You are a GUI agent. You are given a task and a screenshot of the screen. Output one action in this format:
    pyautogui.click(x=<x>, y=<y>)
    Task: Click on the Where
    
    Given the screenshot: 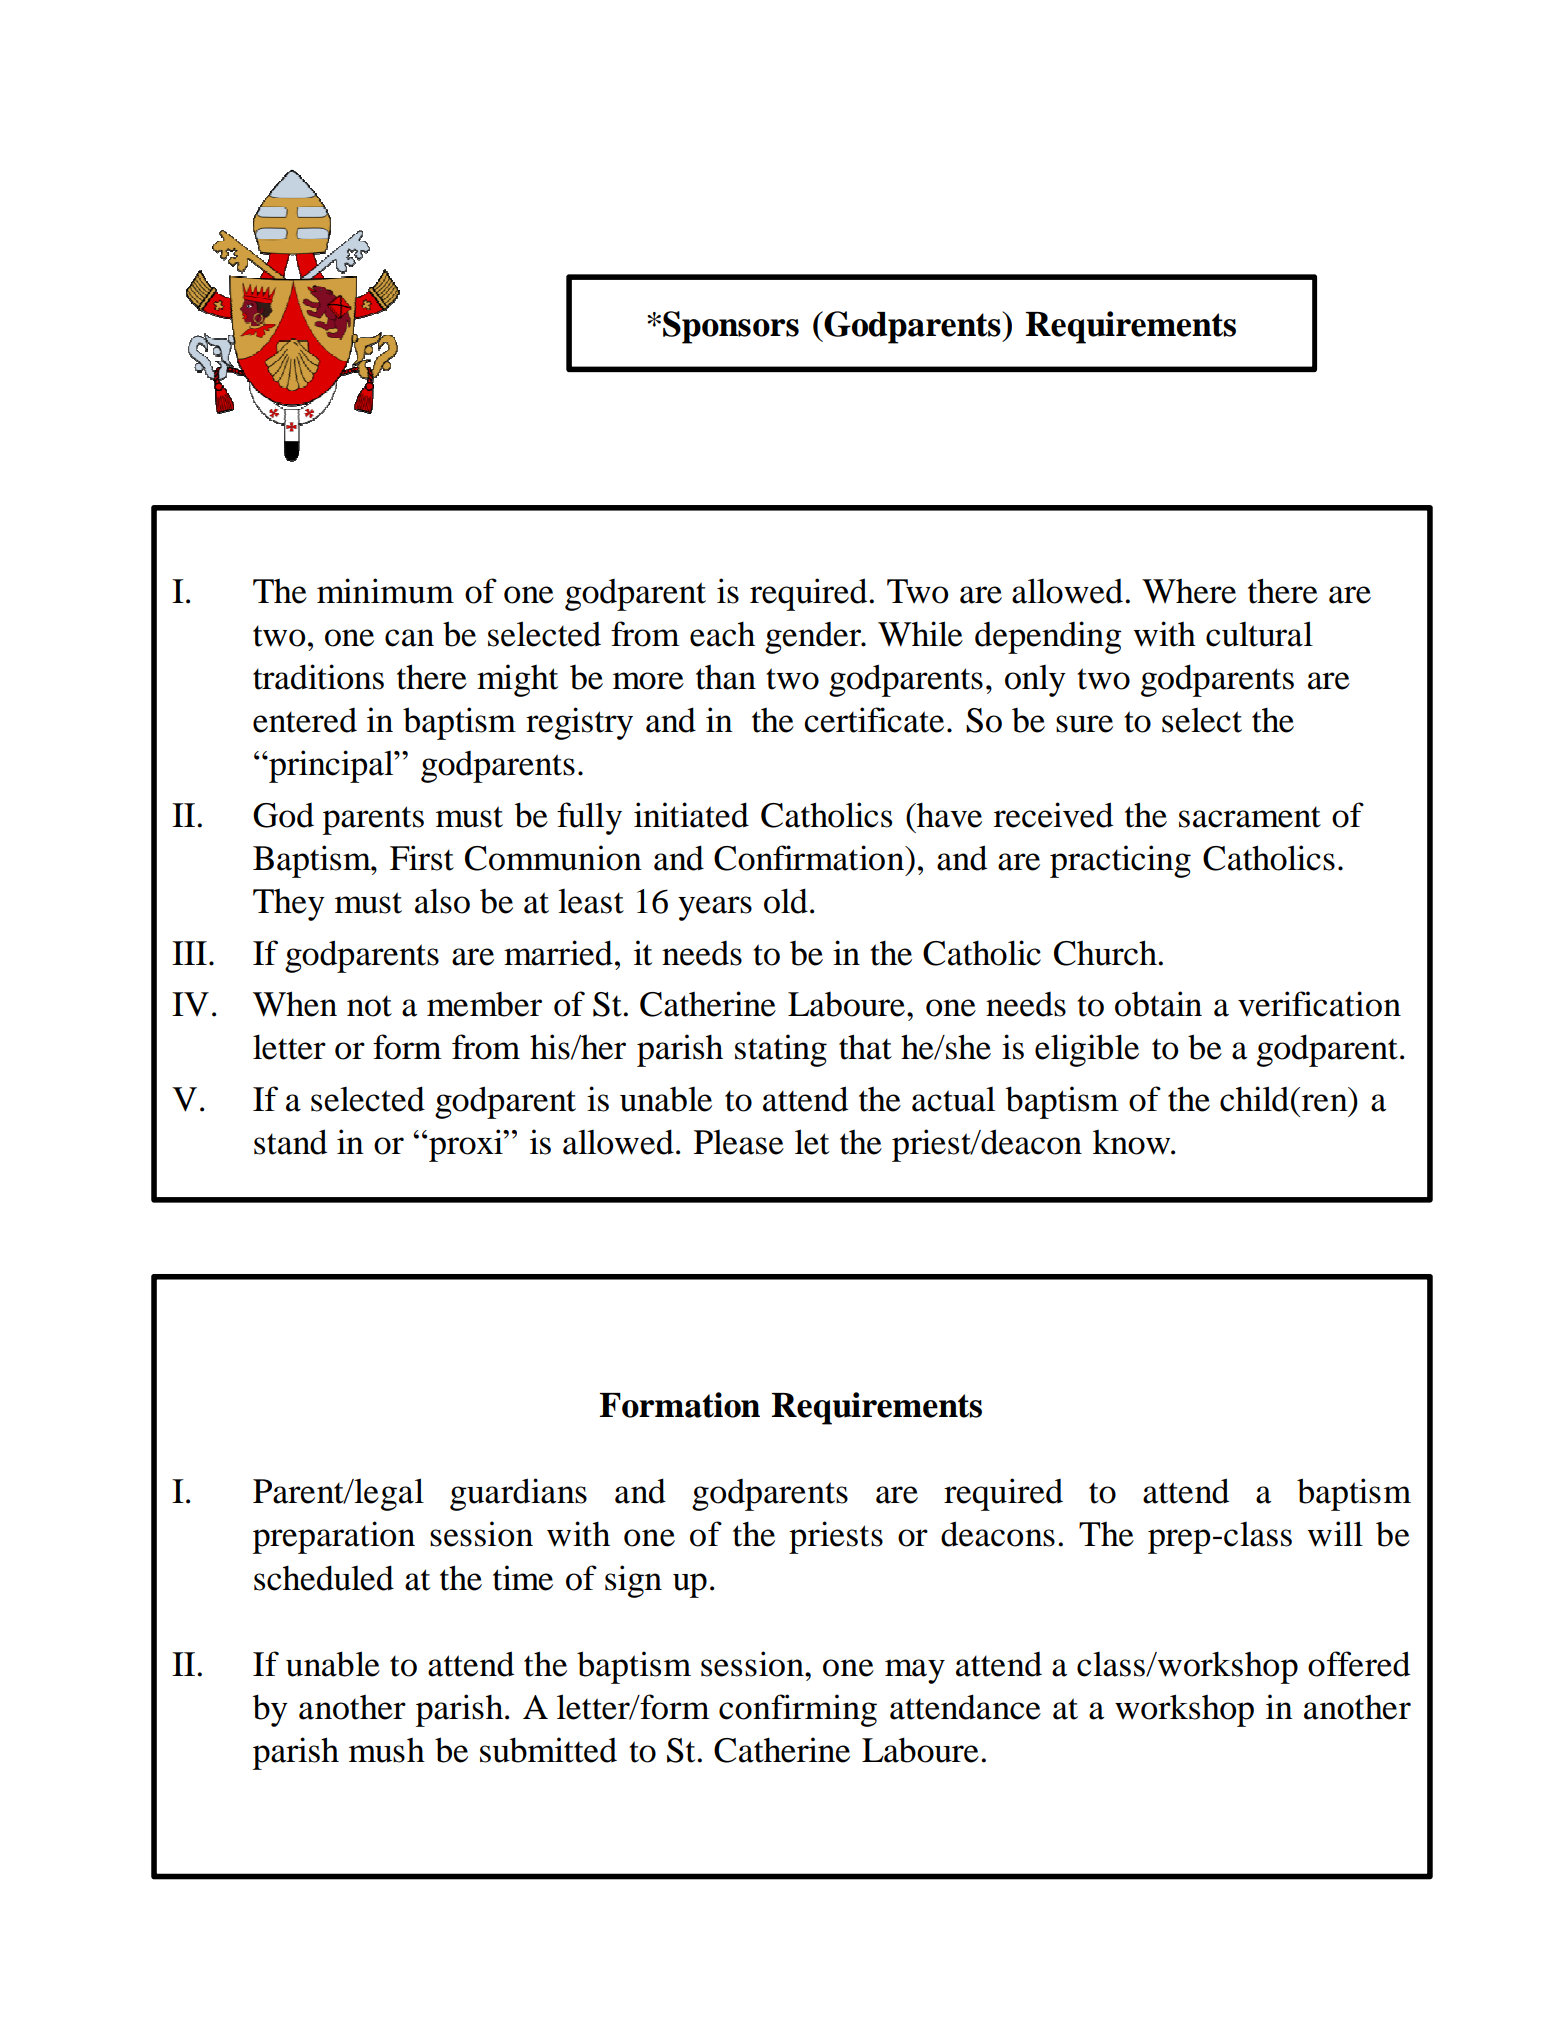 What is the action you would take?
    pyautogui.click(x=1189, y=591)
